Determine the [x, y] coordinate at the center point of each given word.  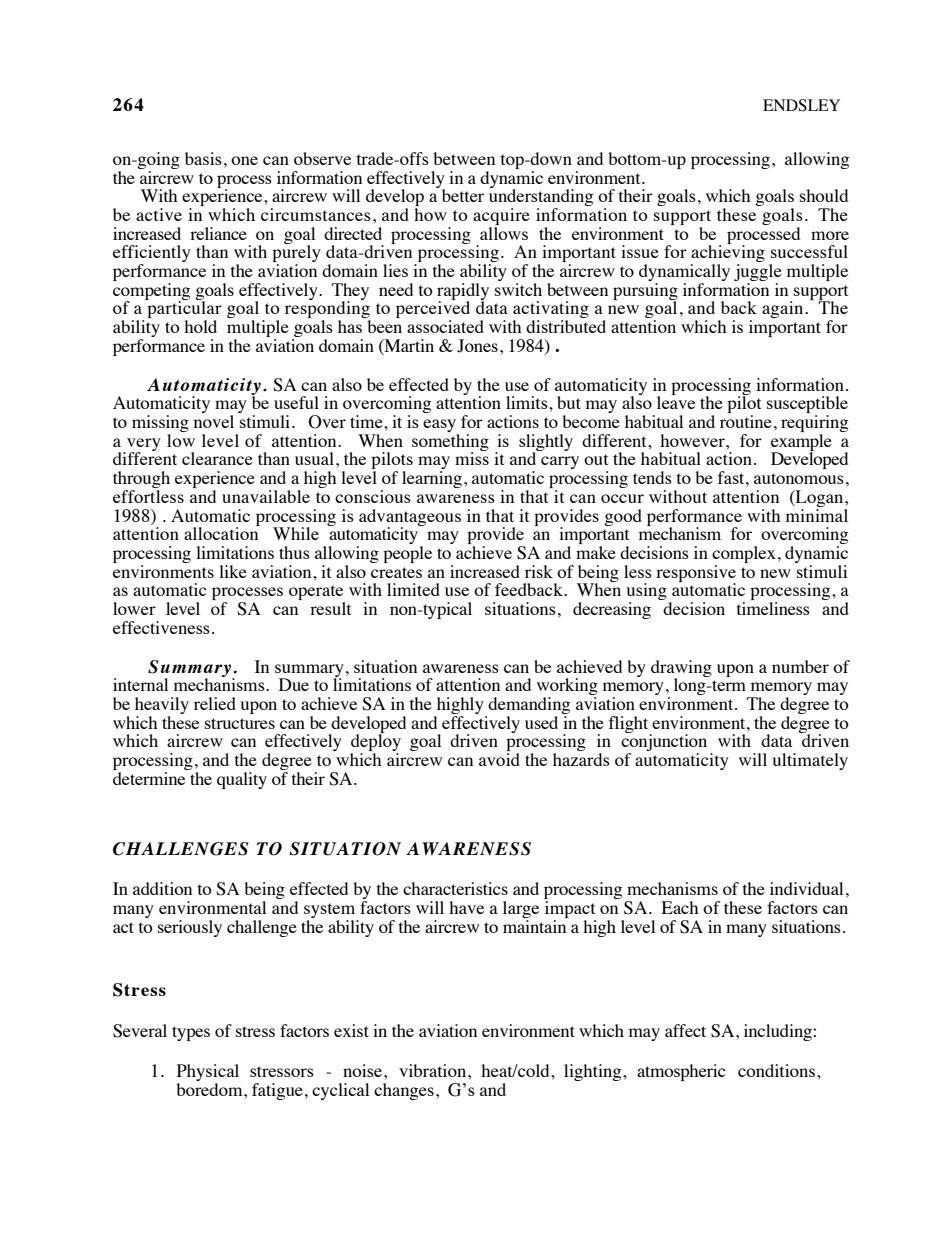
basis [203, 158]
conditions [778, 1070]
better [463, 195]
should [824, 195]
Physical [208, 1074]
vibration [434, 1070]
